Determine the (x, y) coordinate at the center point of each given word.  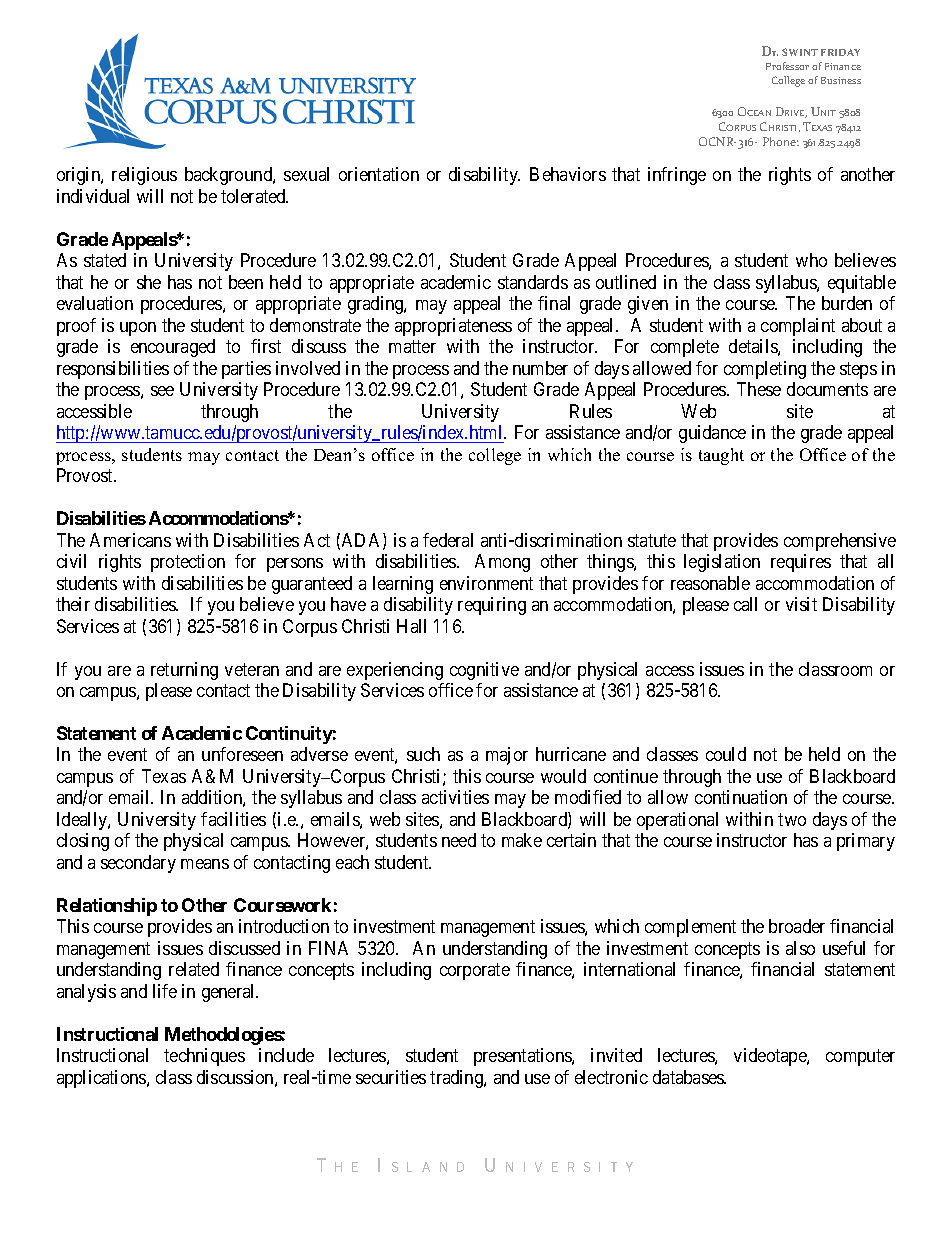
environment (486, 583)
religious (144, 176)
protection (188, 563)
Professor (787, 66)
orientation (379, 174)
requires (801, 563)
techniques (204, 1057)
